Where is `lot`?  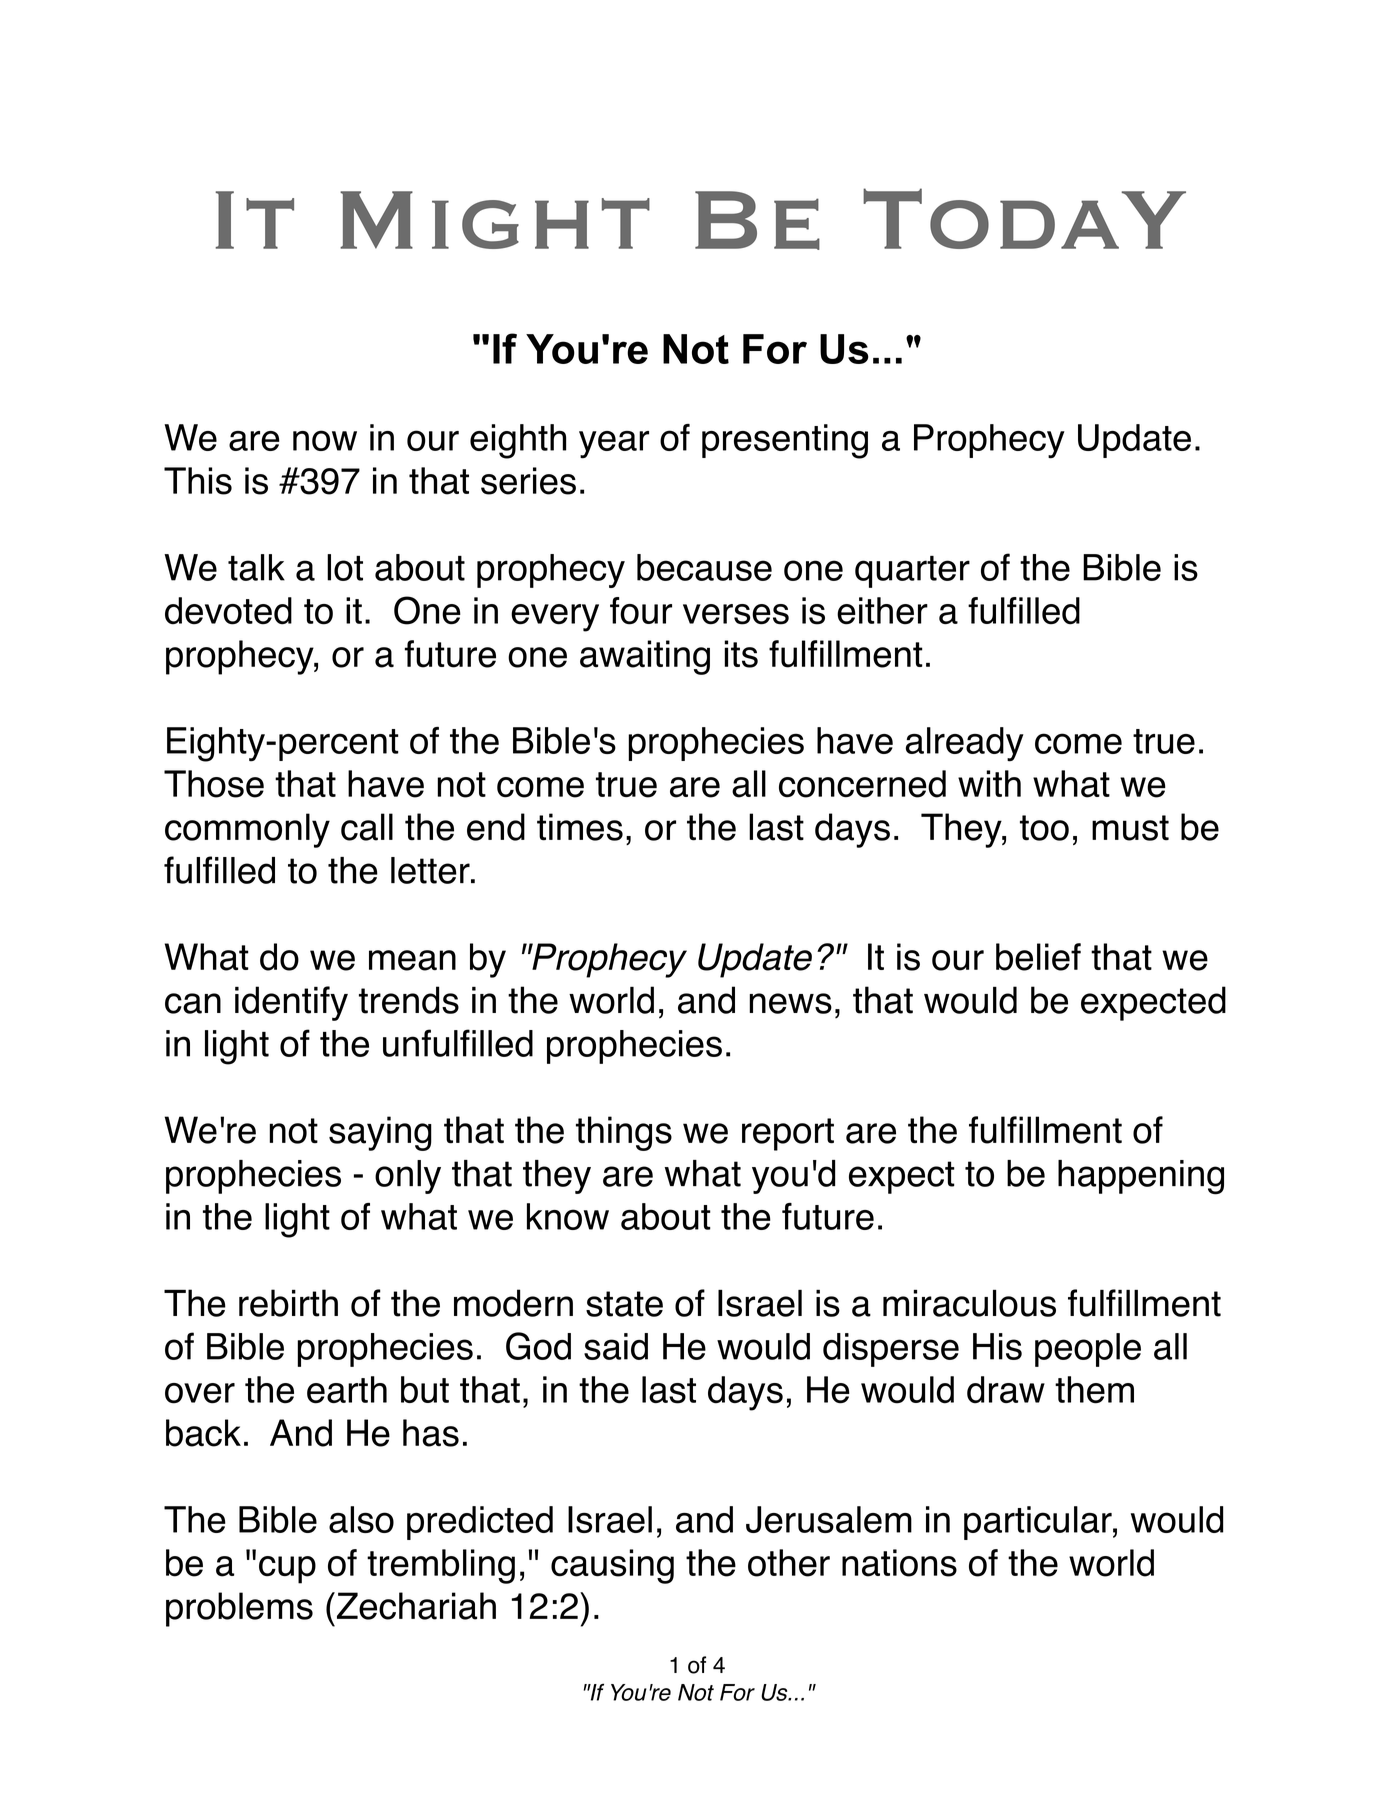
lot is located at coordinates (345, 567).
